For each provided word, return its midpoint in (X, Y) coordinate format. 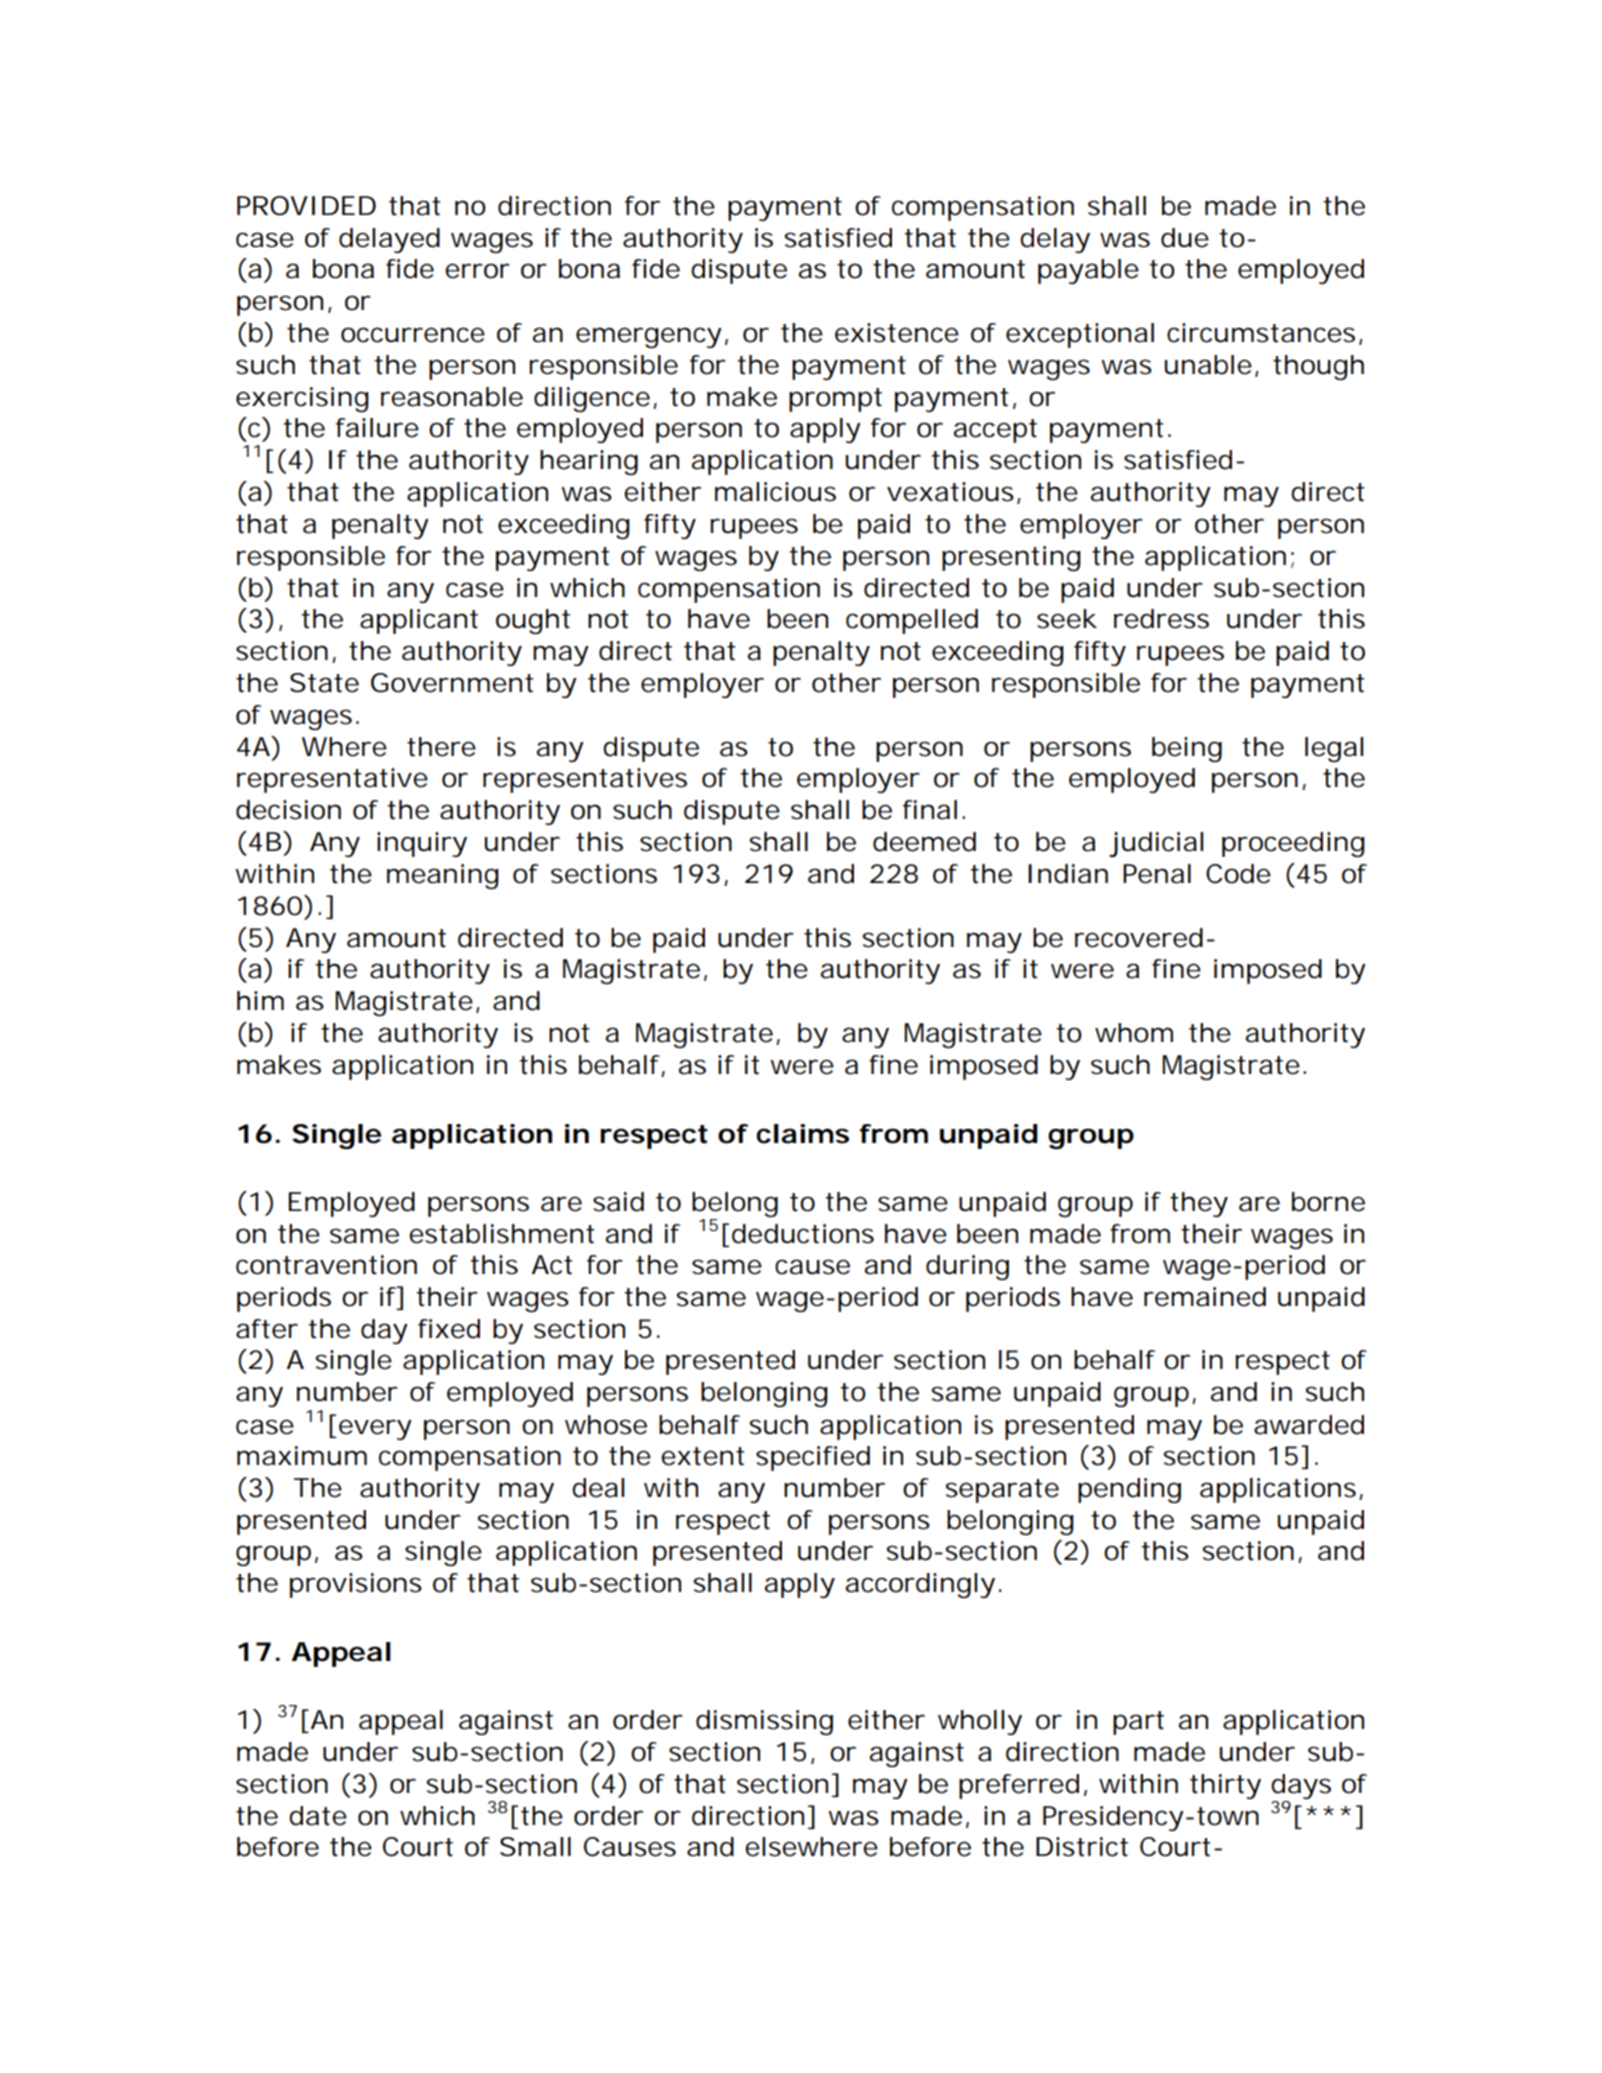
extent (703, 1456)
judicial (1156, 844)
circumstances (1261, 333)
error (477, 271)
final (930, 810)
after (267, 1329)
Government (452, 683)
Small (535, 1847)
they (1198, 1204)
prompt (835, 400)
